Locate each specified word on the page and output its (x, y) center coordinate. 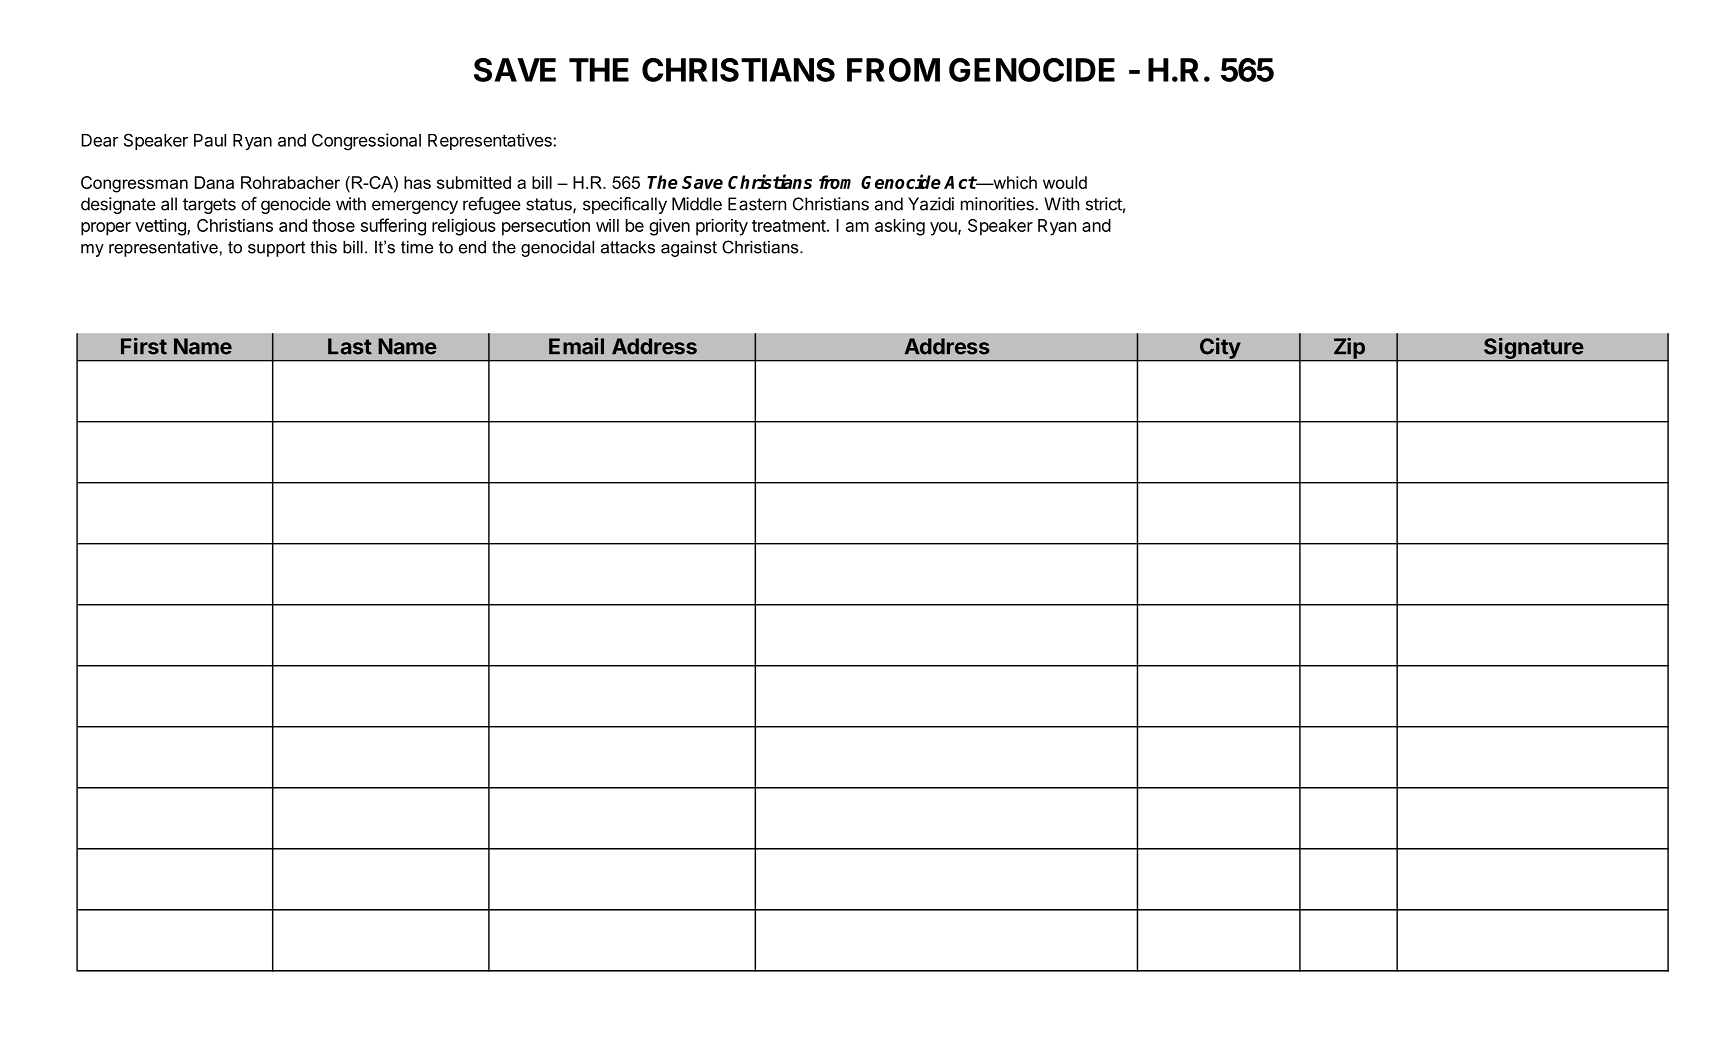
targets (209, 206)
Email (576, 346)
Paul (210, 140)
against (689, 248)
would (1065, 182)
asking (900, 227)
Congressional (366, 142)
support (276, 249)
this (323, 247)
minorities (998, 204)
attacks (628, 247)
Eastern (757, 204)
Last (350, 346)
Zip (1349, 349)
